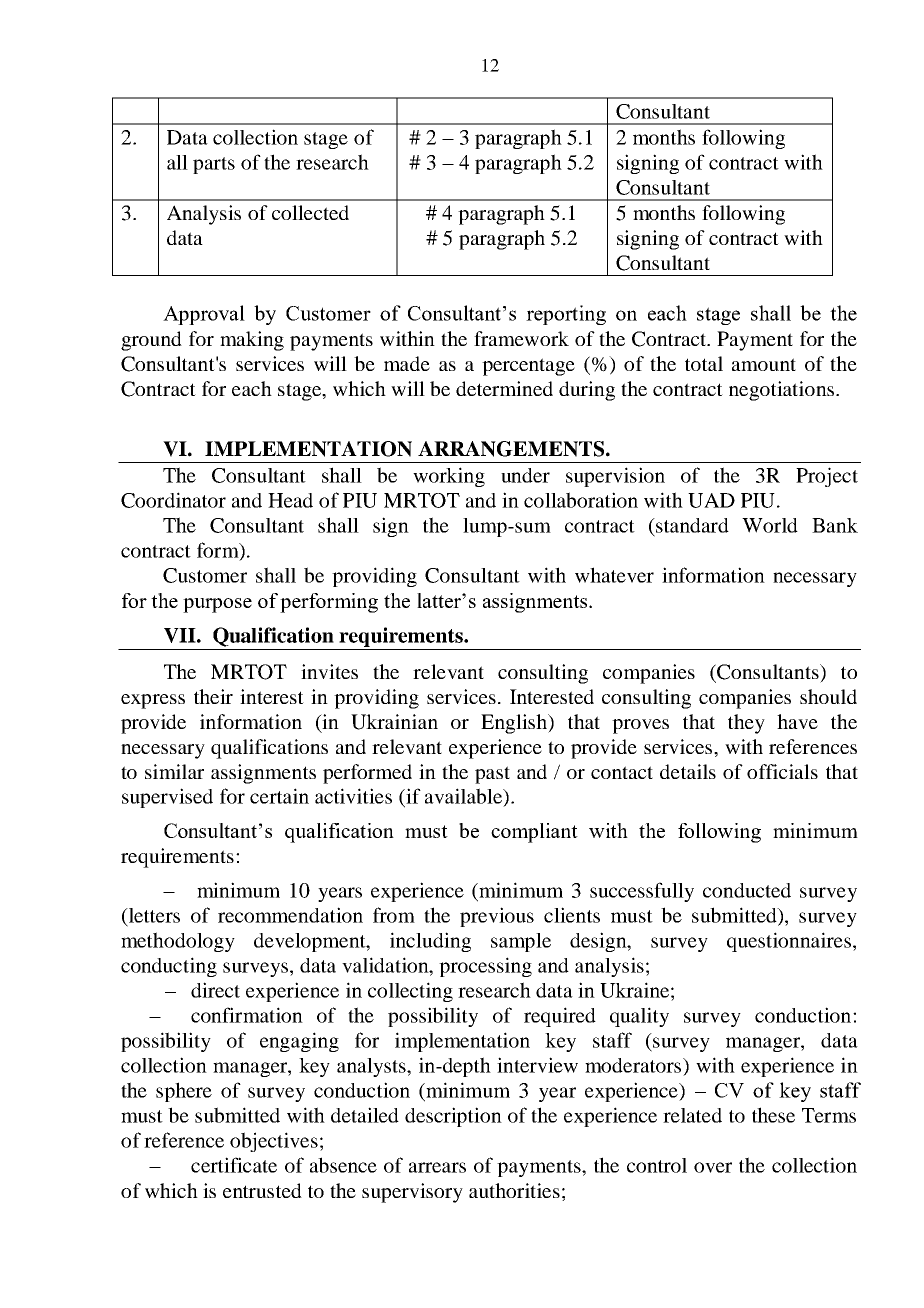  Describe the element at coordinates (214, 165) in the screenshot. I see `parts` at that location.
